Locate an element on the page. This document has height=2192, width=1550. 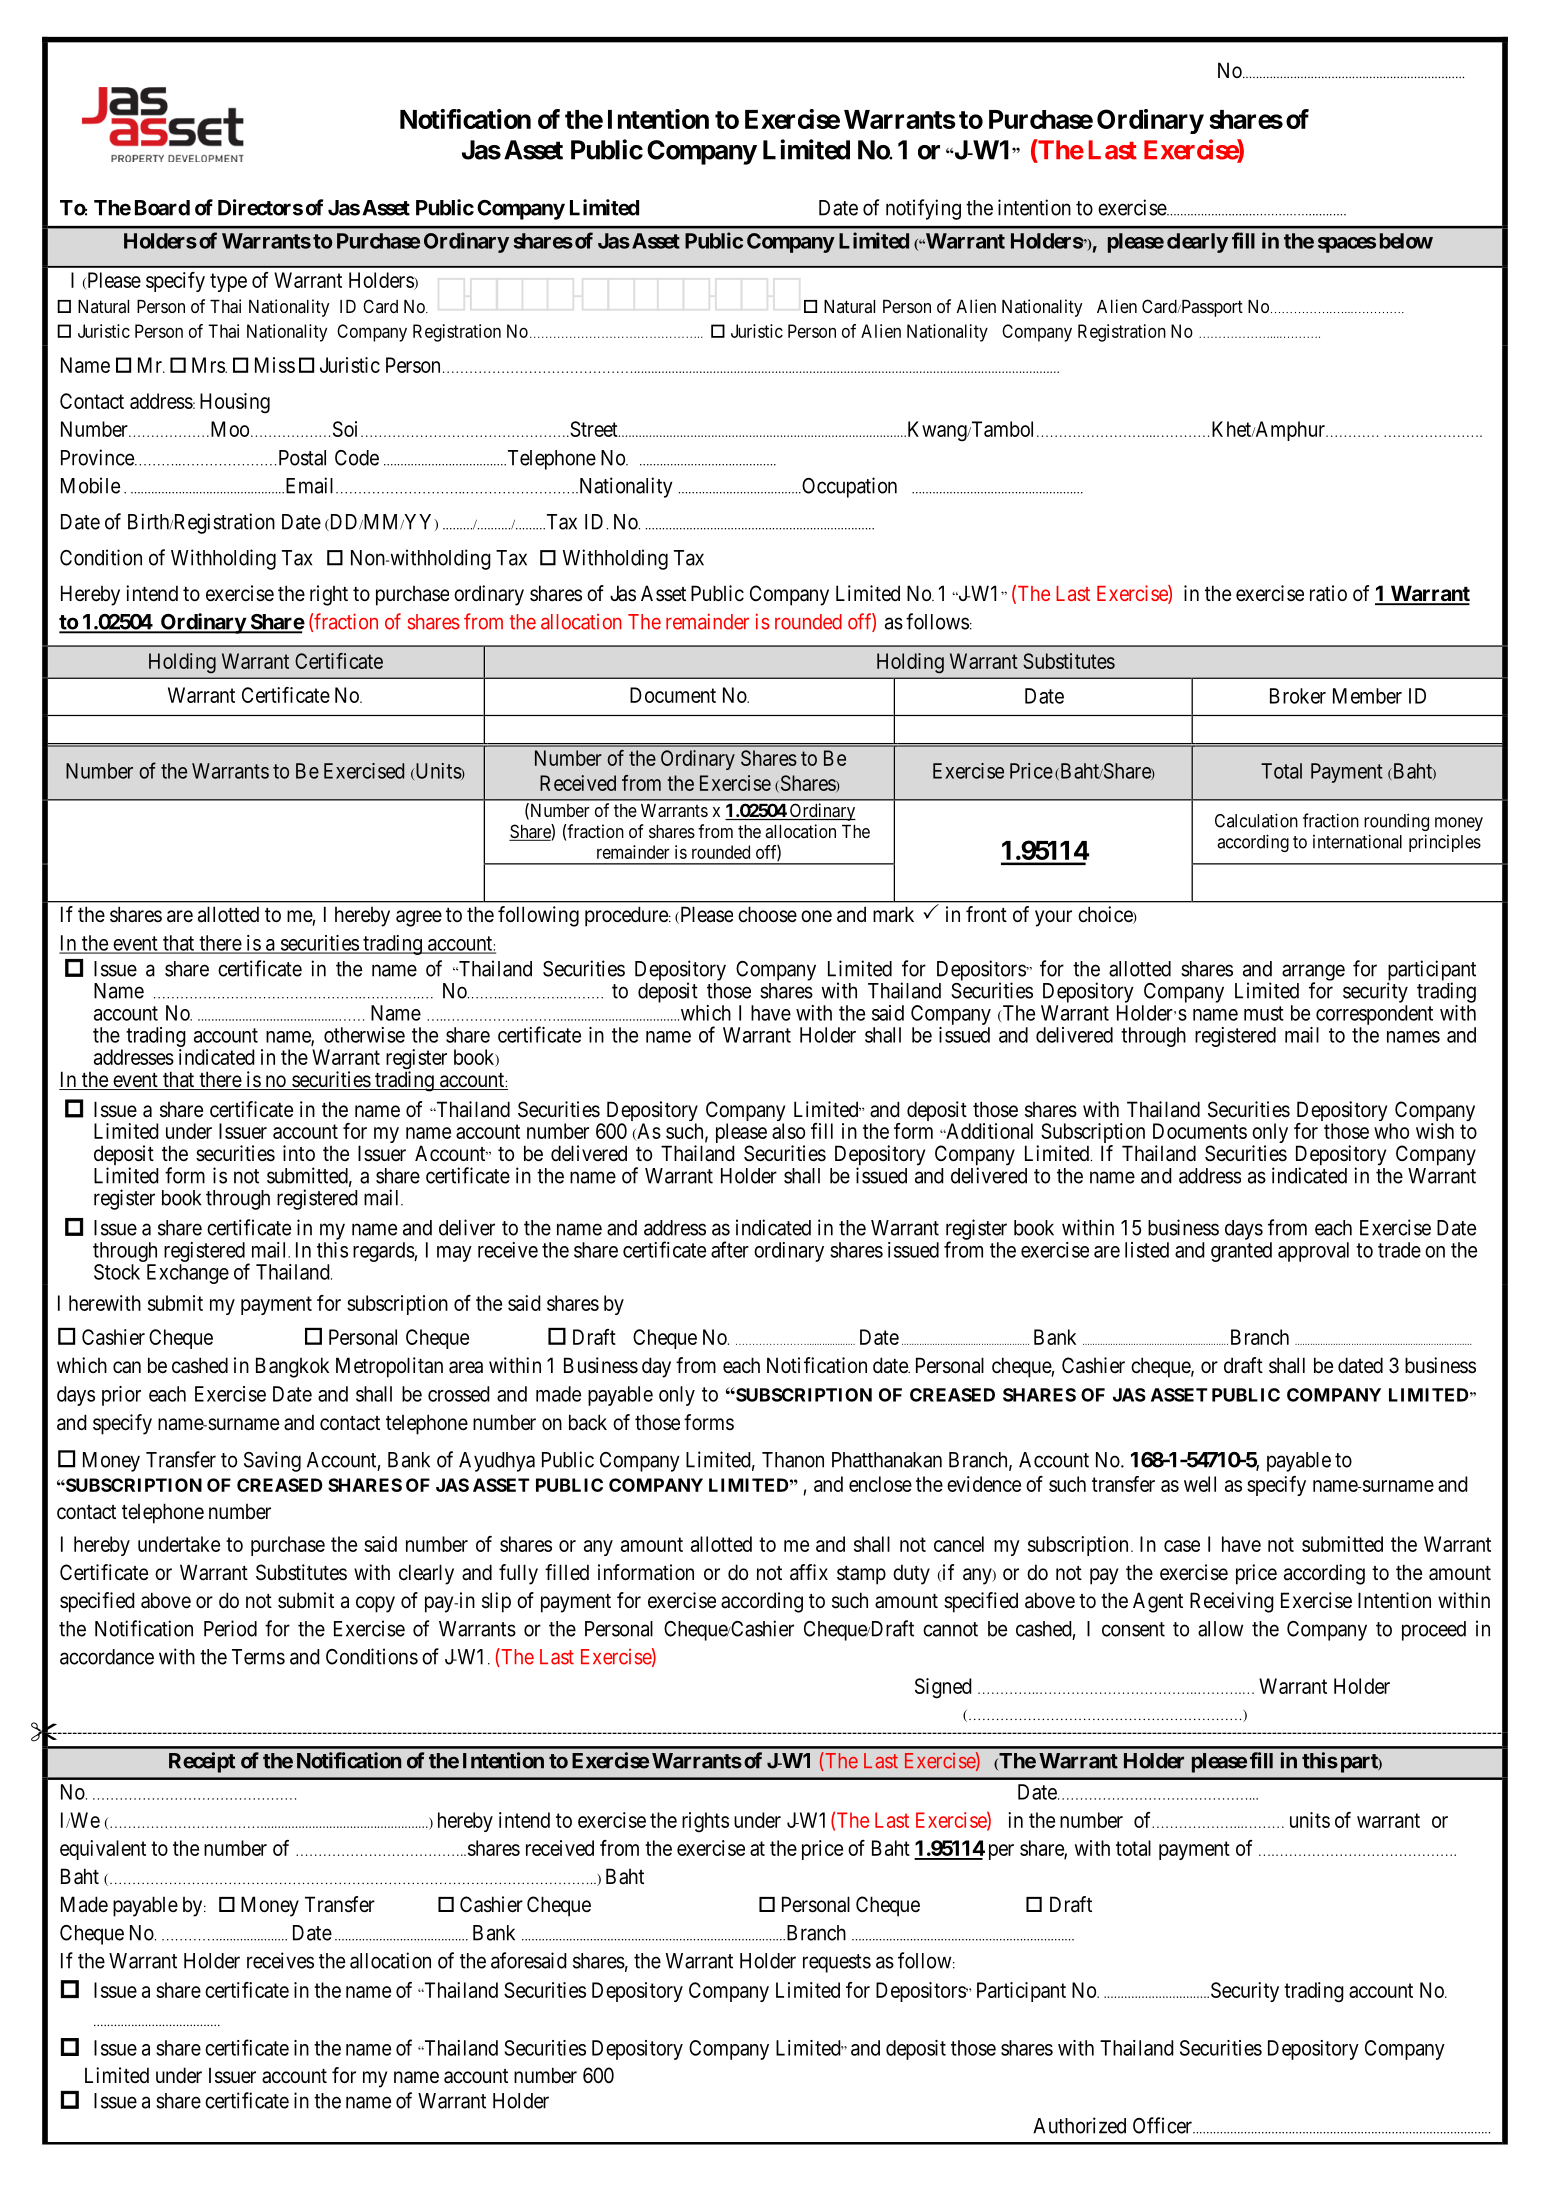
choose is located at coordinates (767, 914).
